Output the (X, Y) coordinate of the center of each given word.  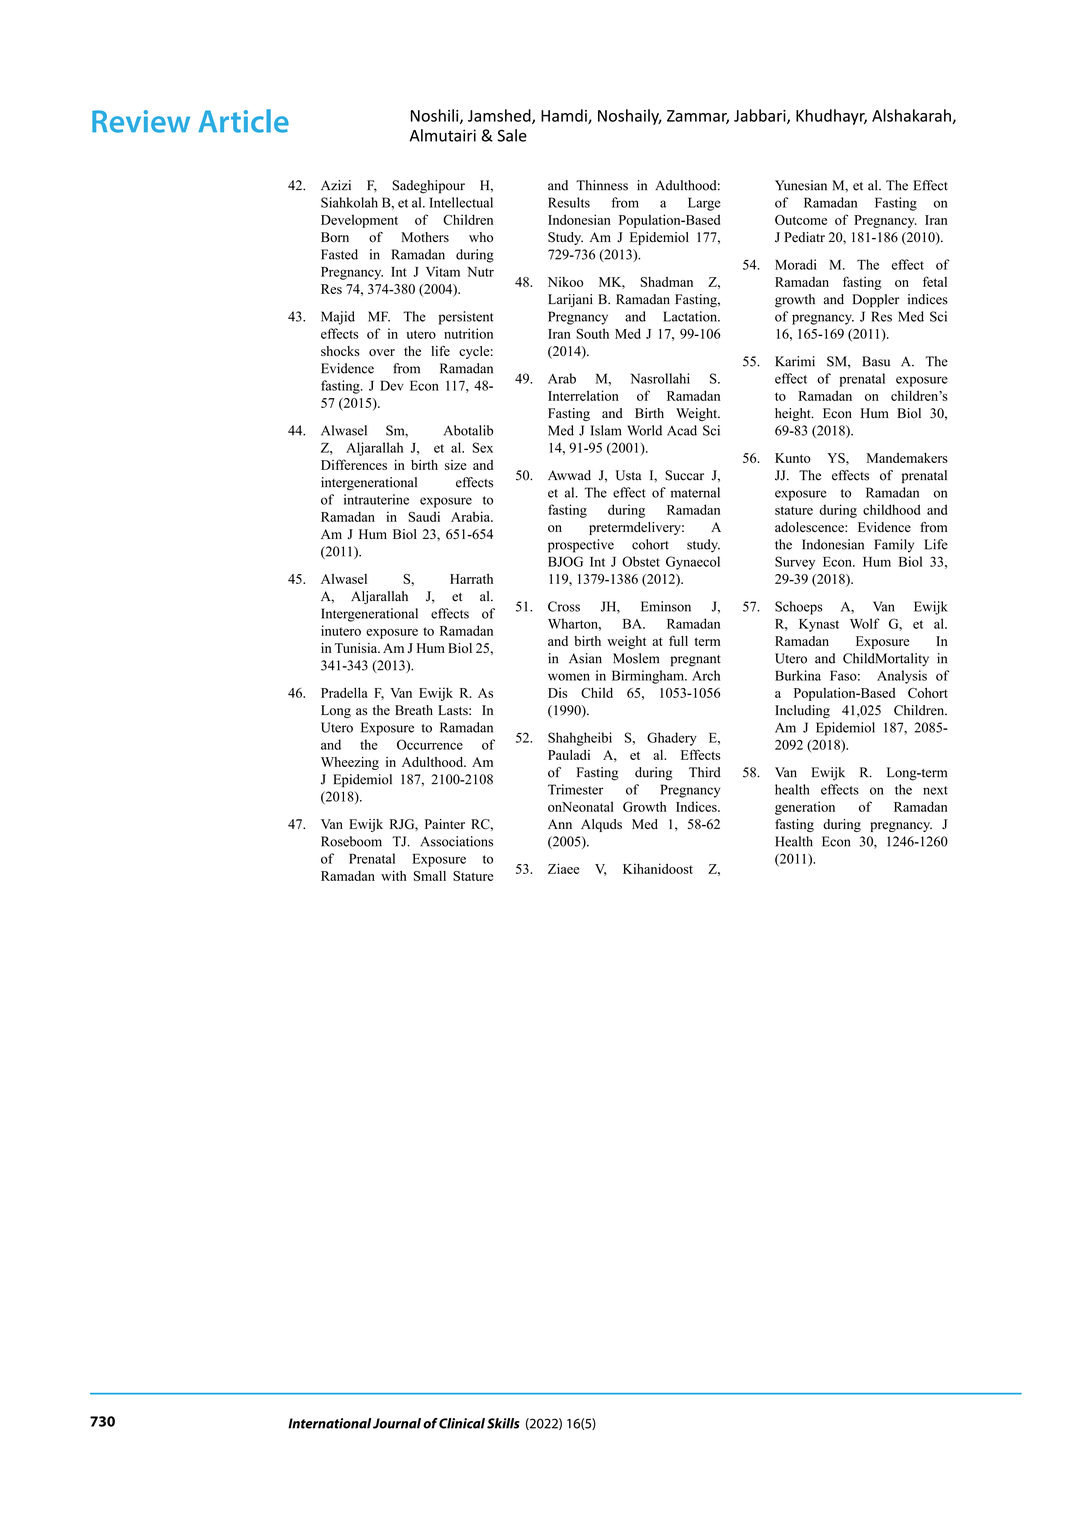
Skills (503, 1423)
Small (430, 876)
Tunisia (357, 648)
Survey (795, 563)
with (394, 875)
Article (243, 121)
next (935, 790)
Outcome (801, 220)
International (329, 1423)
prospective (581, 546)
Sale (512, 135)
